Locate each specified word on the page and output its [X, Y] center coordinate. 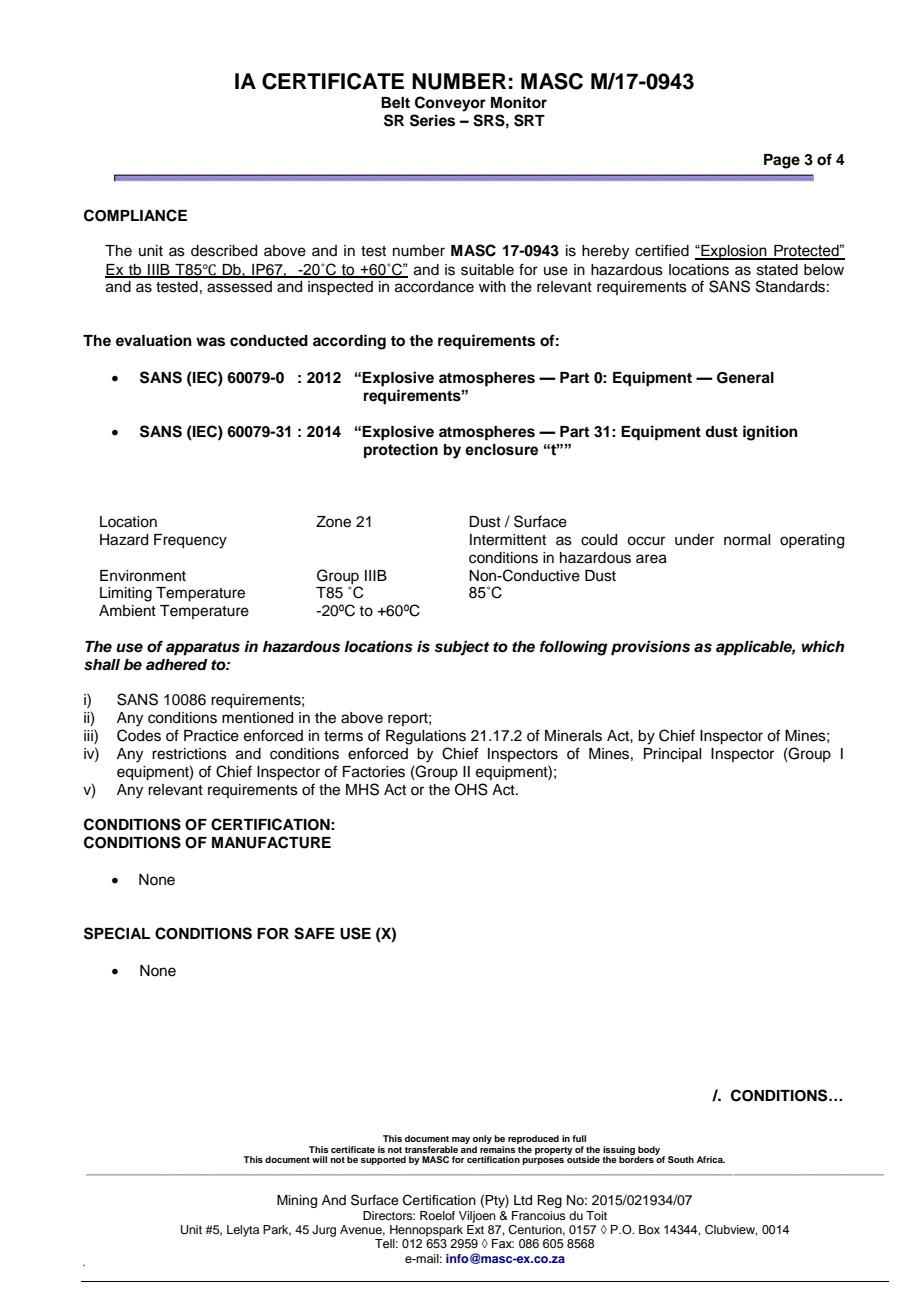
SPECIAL [117, 933]
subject [462, 648]
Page [782, 161]
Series [432, 120]
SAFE [314, 933]
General [745, 378]
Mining [297, 1201]
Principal [672, 755]
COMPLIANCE [135, 215]
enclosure [501, 450]
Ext [475, 1229]
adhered [177, 665]
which [823, 646]
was [210, 342]
